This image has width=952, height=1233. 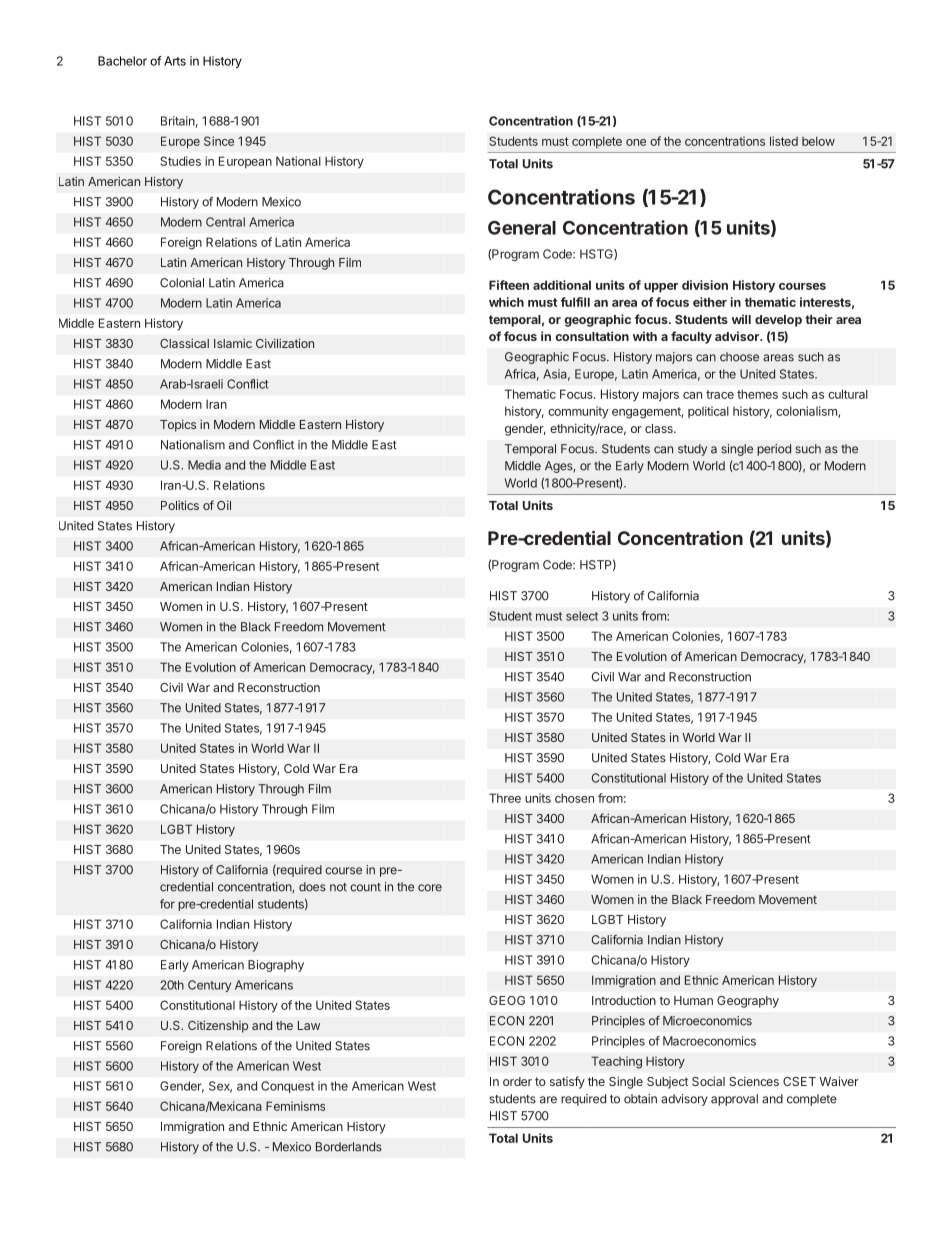 I want to click on period, so click(x=774, y=450).
